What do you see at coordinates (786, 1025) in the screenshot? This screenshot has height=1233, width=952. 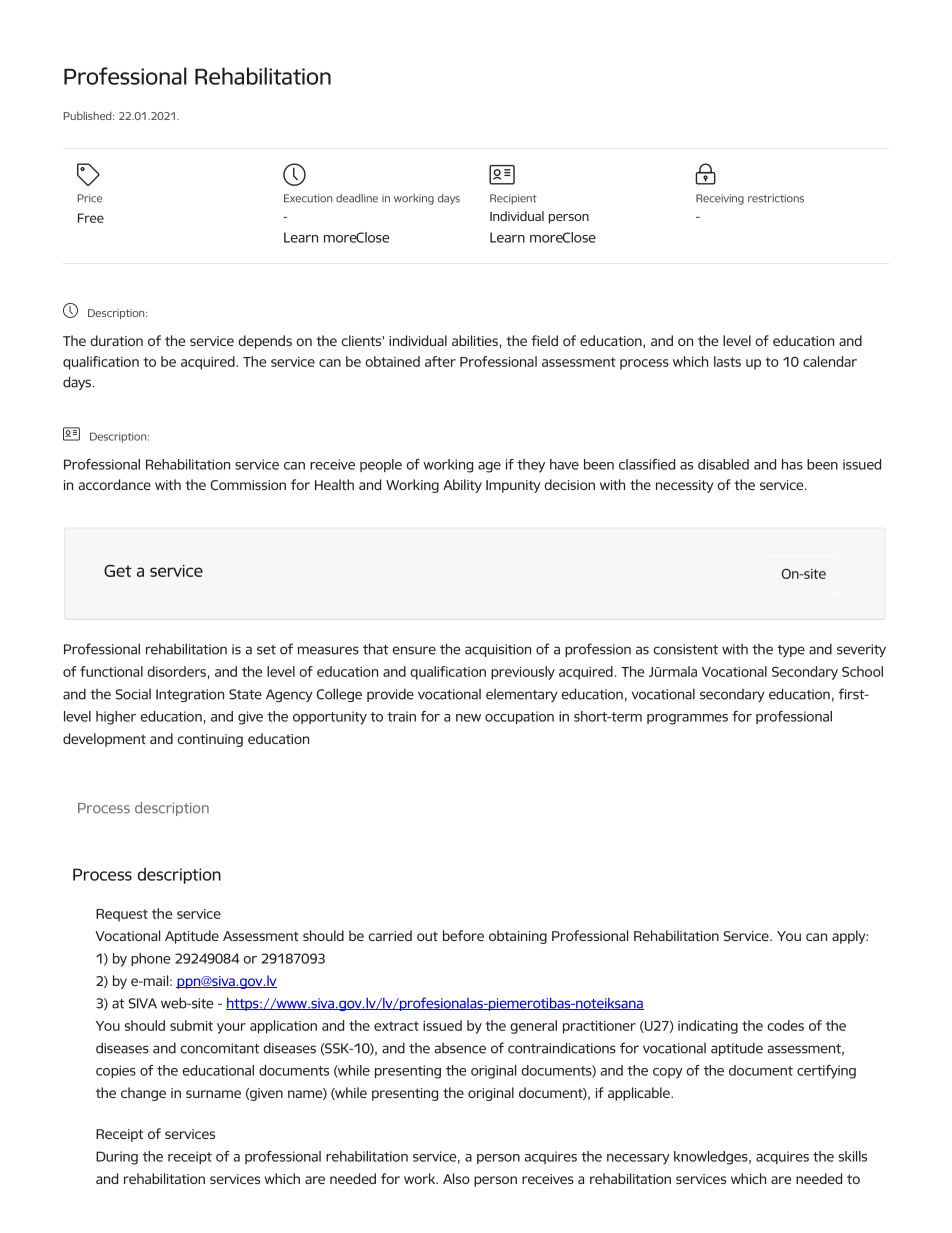 I see `codes` at bounding box center [786, 1025].
